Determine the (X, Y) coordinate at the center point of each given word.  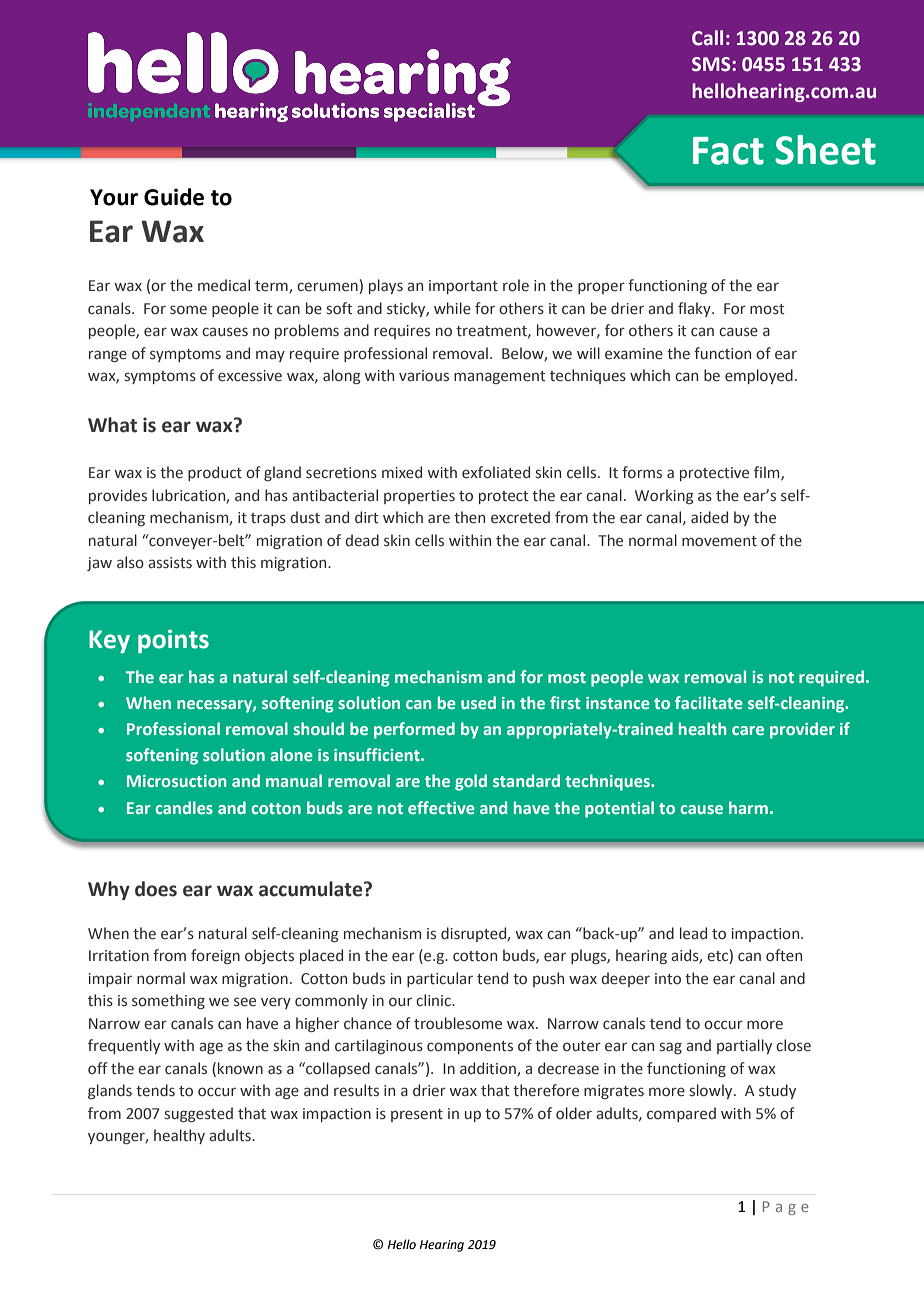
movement (719, 541)
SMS (712, 64)
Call (707, 38)
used (478, 702)
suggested (199, 1114)
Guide (174, 197)
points (173, 641)
